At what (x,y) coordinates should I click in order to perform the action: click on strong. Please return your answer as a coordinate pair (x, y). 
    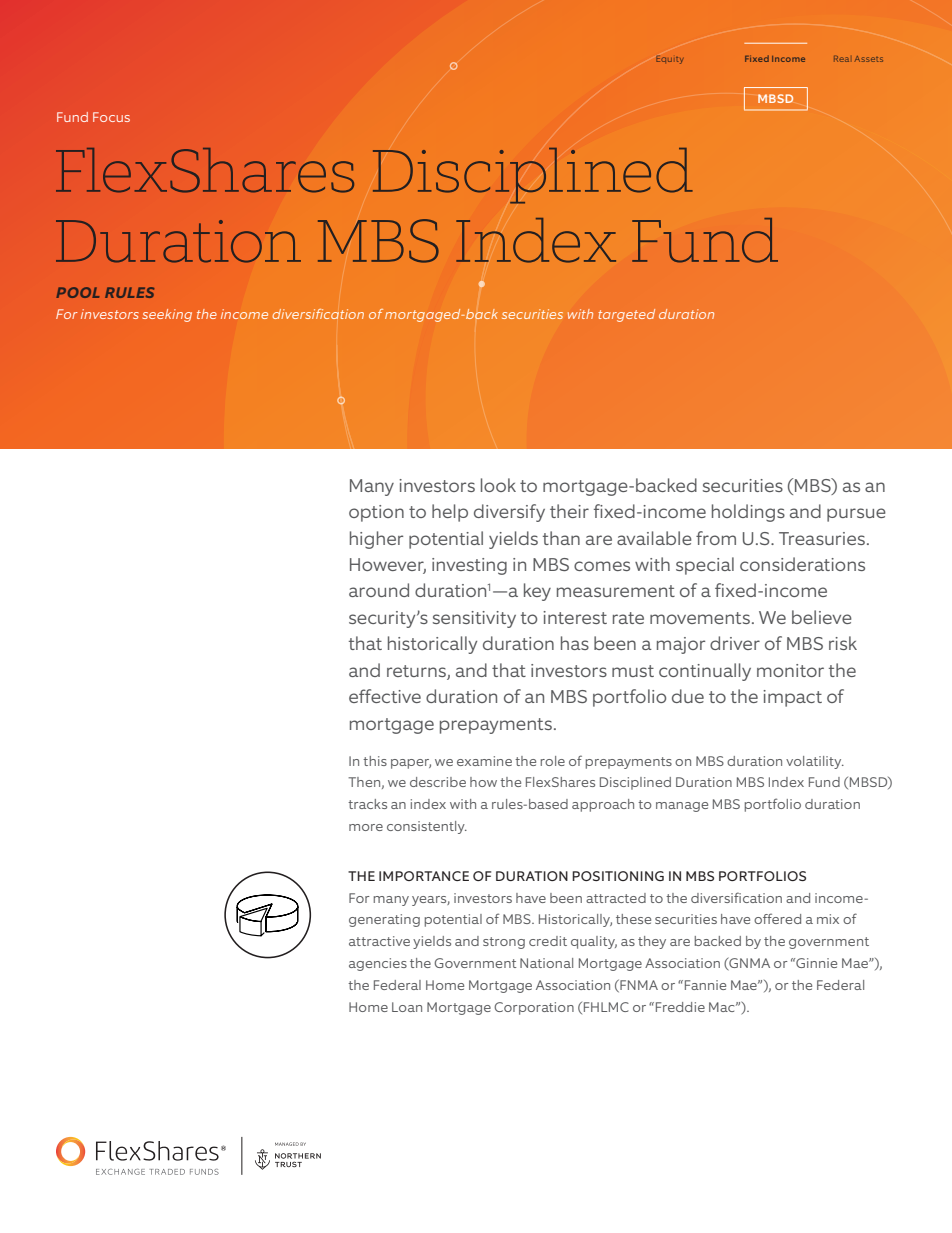
    Looking at the image, I should click on (504, 943).
